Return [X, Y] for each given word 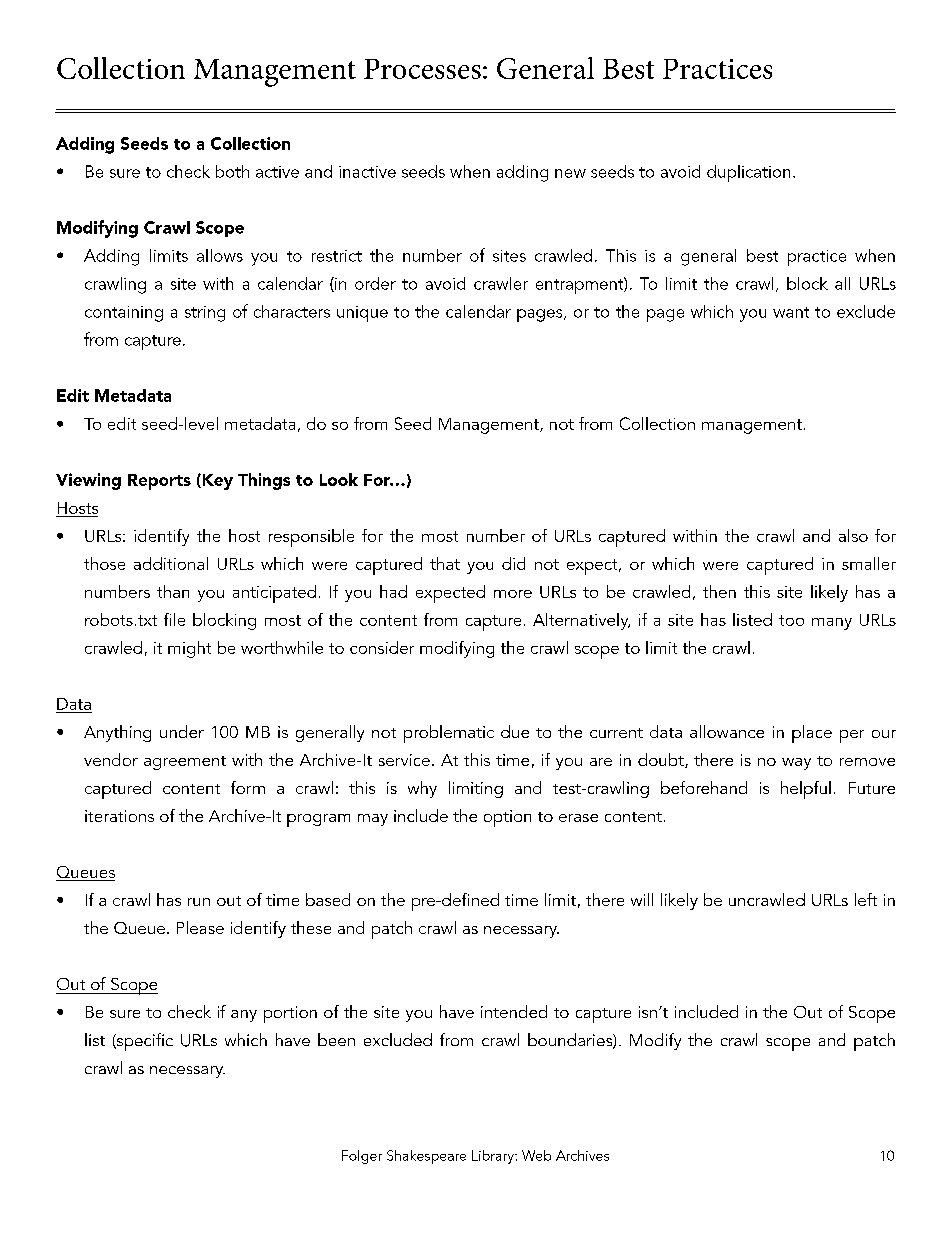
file [174, 619]
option [507, 818]
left [866, 899]
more [513, 594]
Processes [422, 69]
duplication [748, 173]
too [791, 620]
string [205, 314]
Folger [362, 1157]
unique [362, 314]
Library [494, 1157]
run [199, 902]
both [232, 171]
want [791, 312]
